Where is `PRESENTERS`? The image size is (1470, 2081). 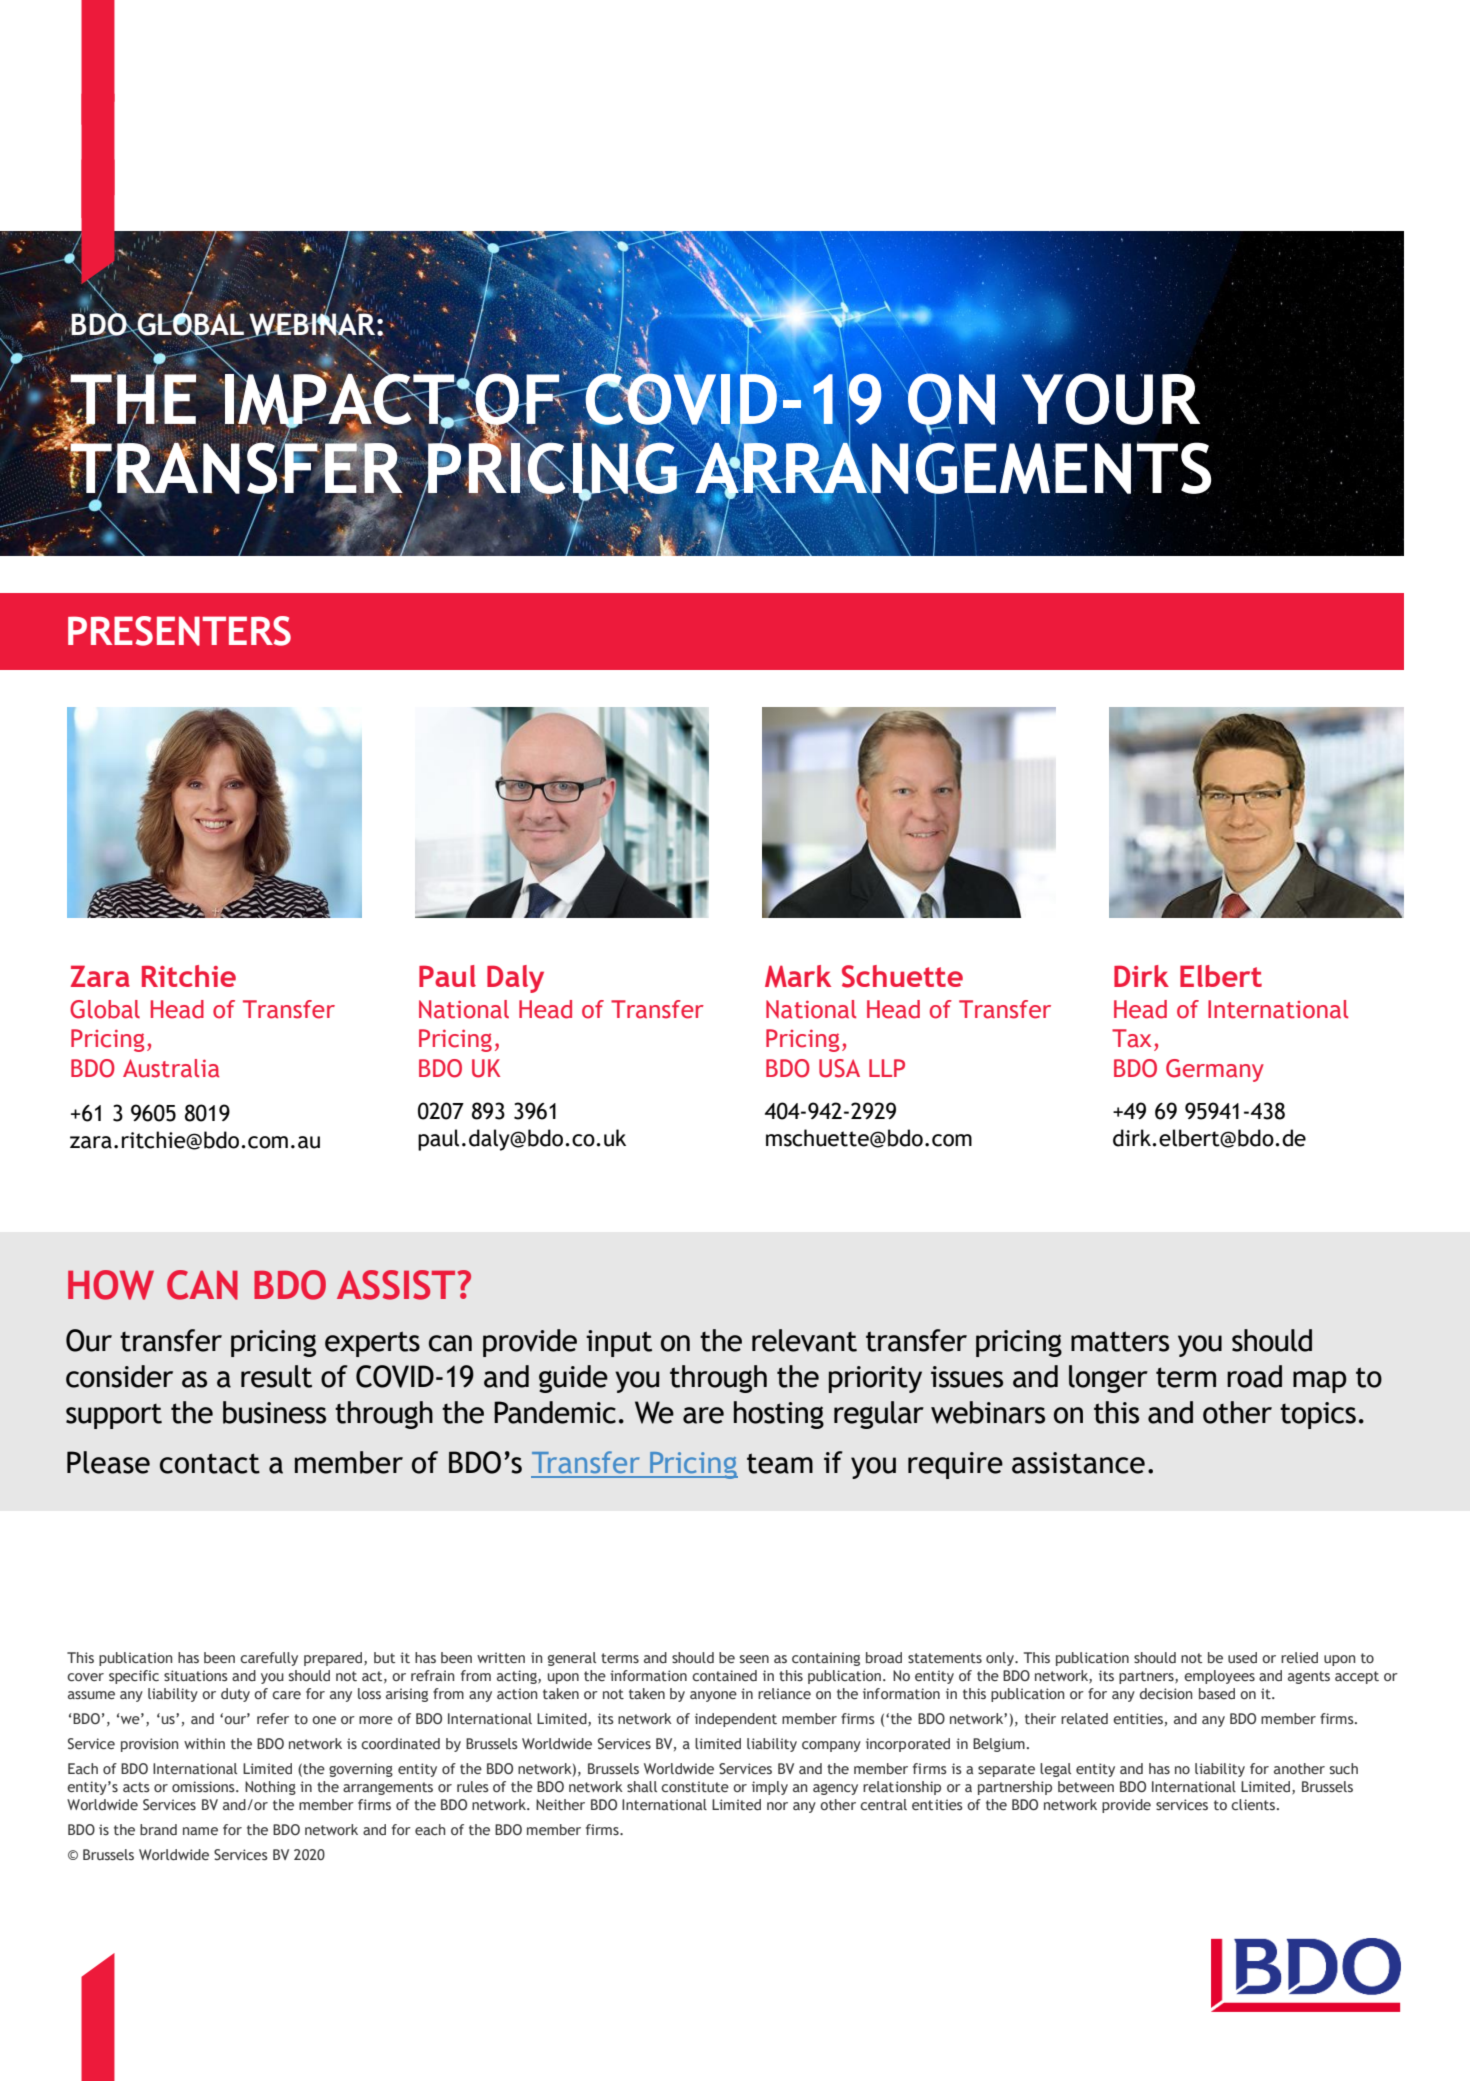
PRESENTERS is located at coordinates (179, 631).
